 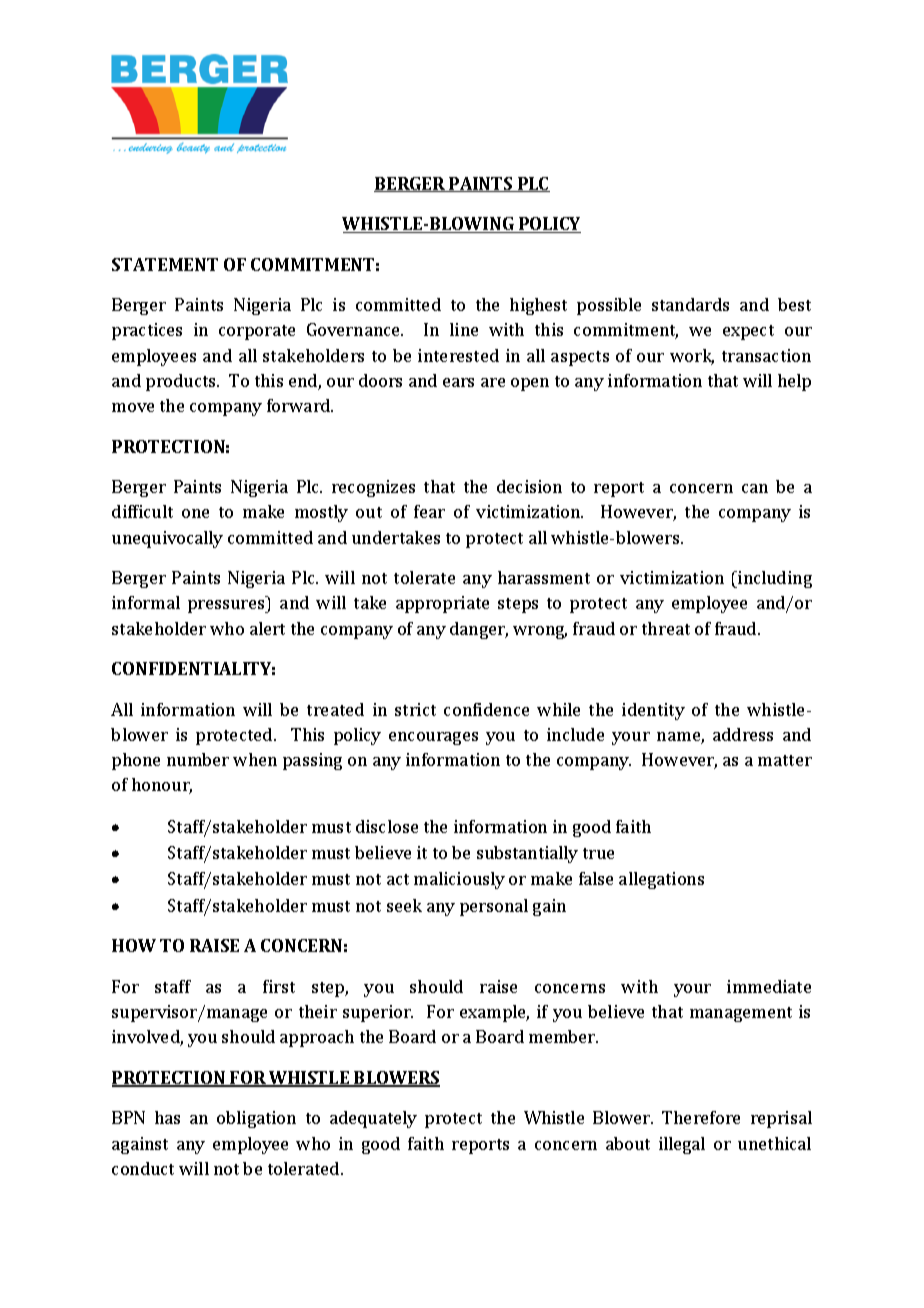 I want to click on allegations, so click(x=661, y=880).
